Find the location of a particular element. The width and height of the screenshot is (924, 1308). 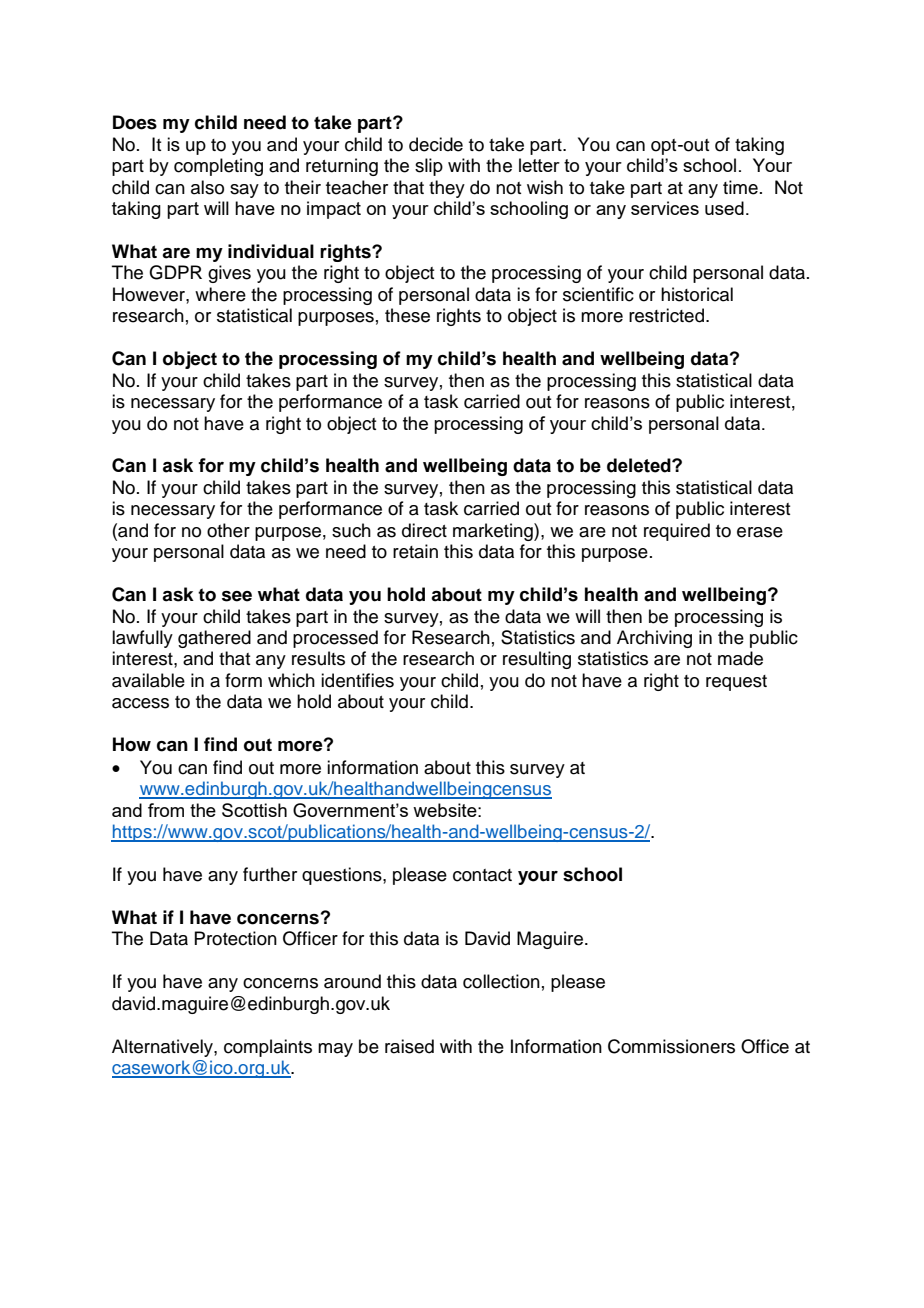

access is located at coordinates (140, 703).
